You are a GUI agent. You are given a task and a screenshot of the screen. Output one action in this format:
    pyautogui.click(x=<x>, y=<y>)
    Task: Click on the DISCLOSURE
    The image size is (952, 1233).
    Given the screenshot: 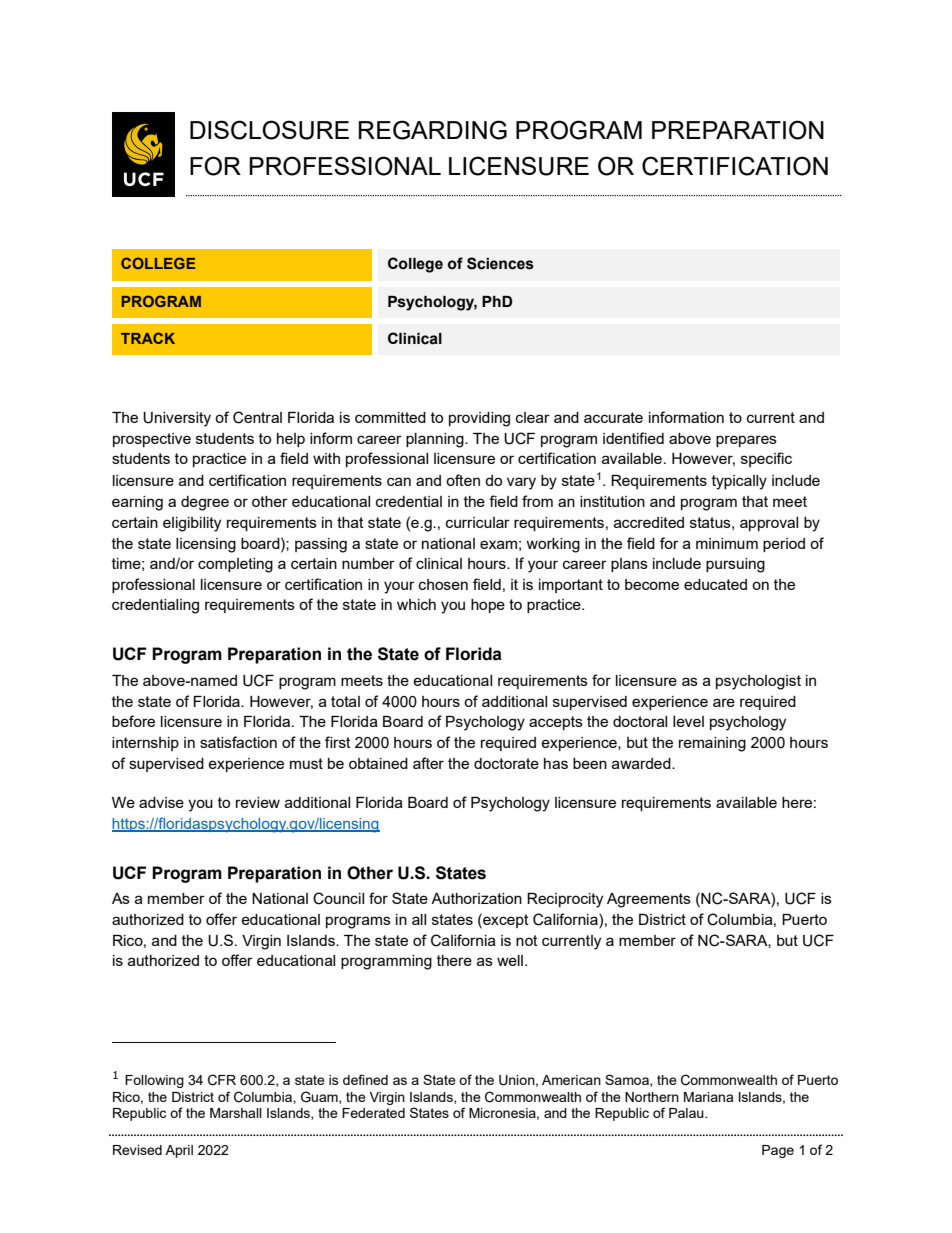 What is the action you would take?
    pyautogui.click(x=269, y=130)
